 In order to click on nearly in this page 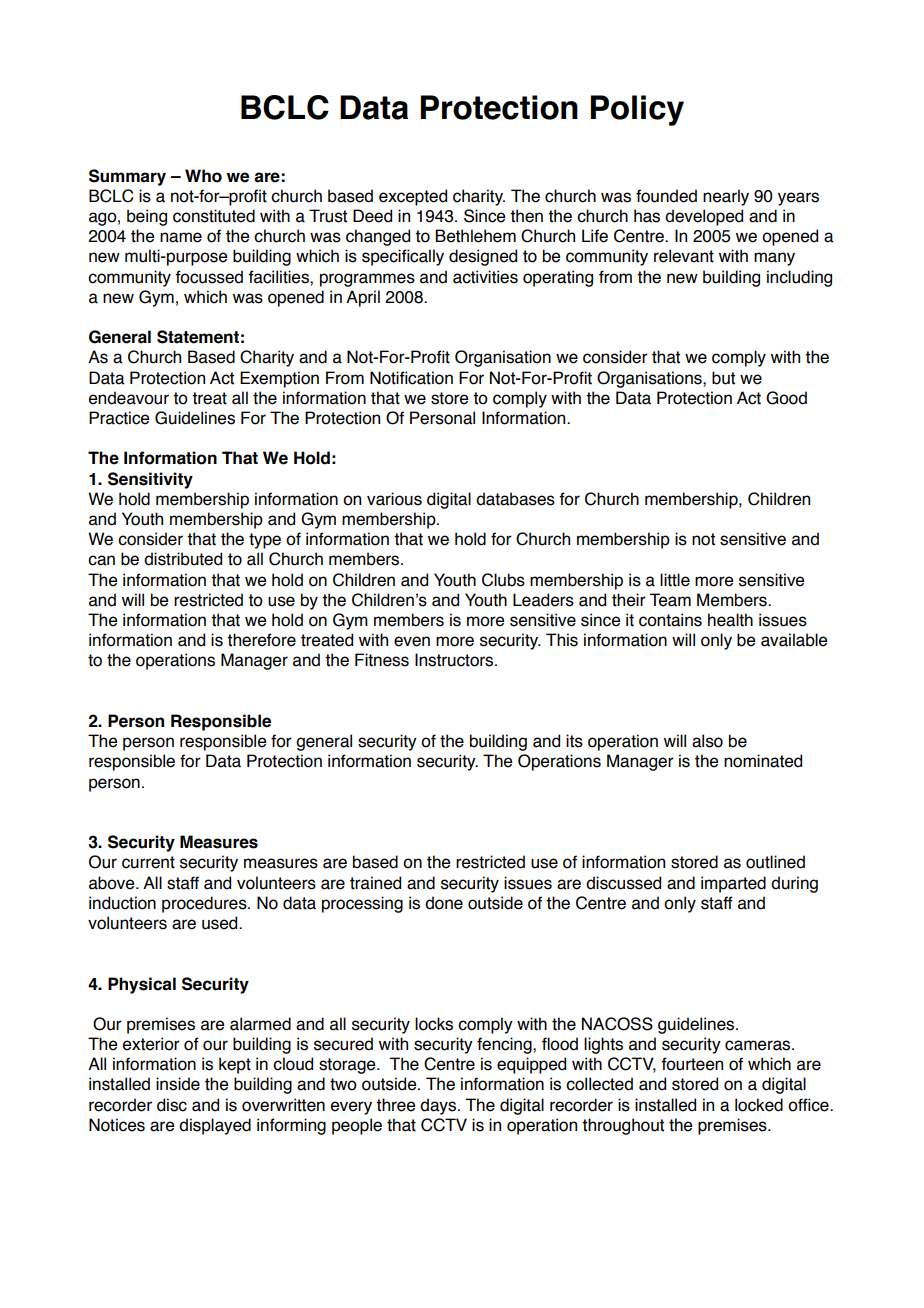, I will do `click(726, 197)`.
